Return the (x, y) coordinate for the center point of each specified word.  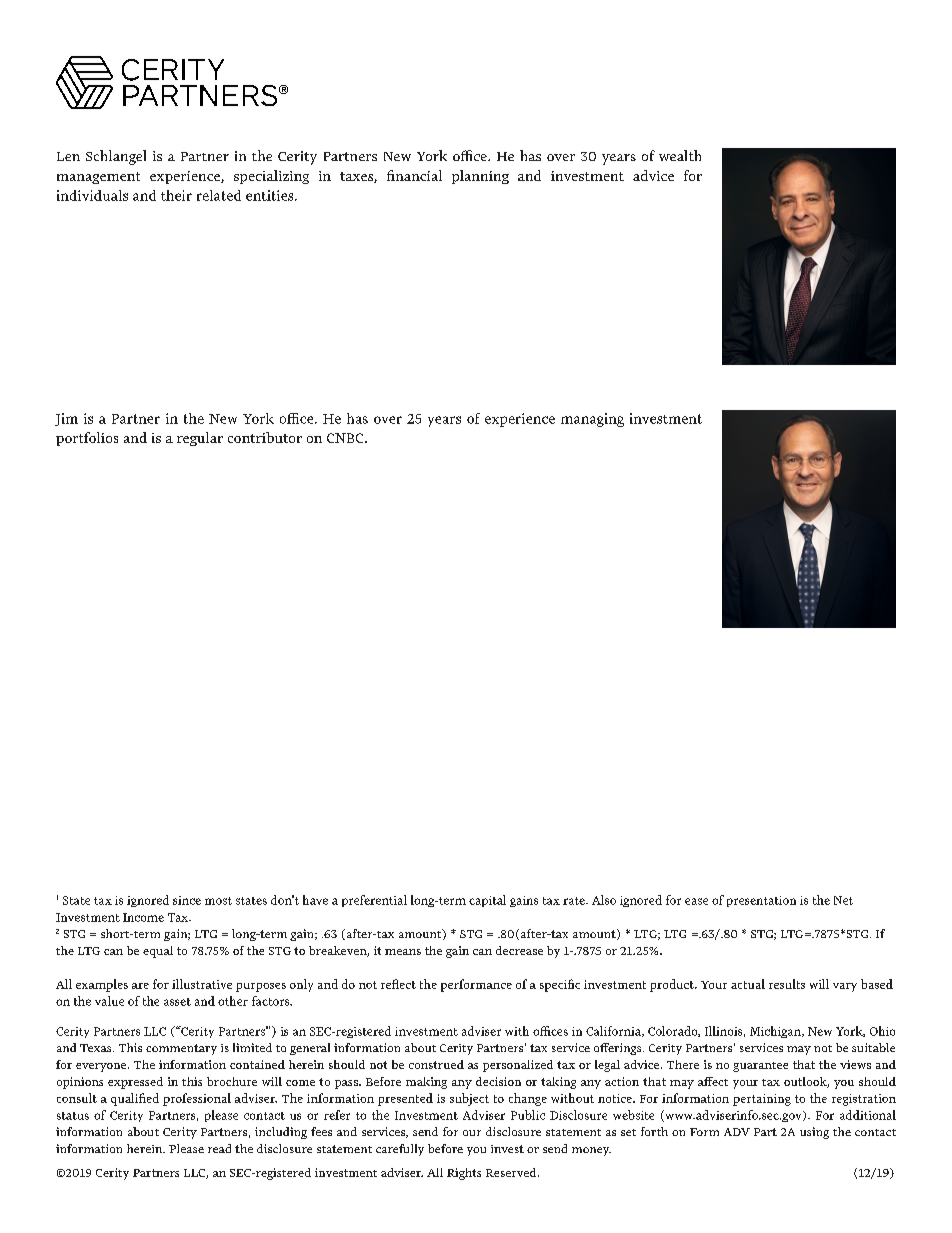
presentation (761, 901)
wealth (680, 155)
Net (843, 900)
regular (200, 439)
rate (575, 901)
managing (592, 420)
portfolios (87, 439)
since (187, 900)
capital (487, 901)
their (176, 195)
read (219, 1148)
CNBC (346, 438)
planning (480, 177)
